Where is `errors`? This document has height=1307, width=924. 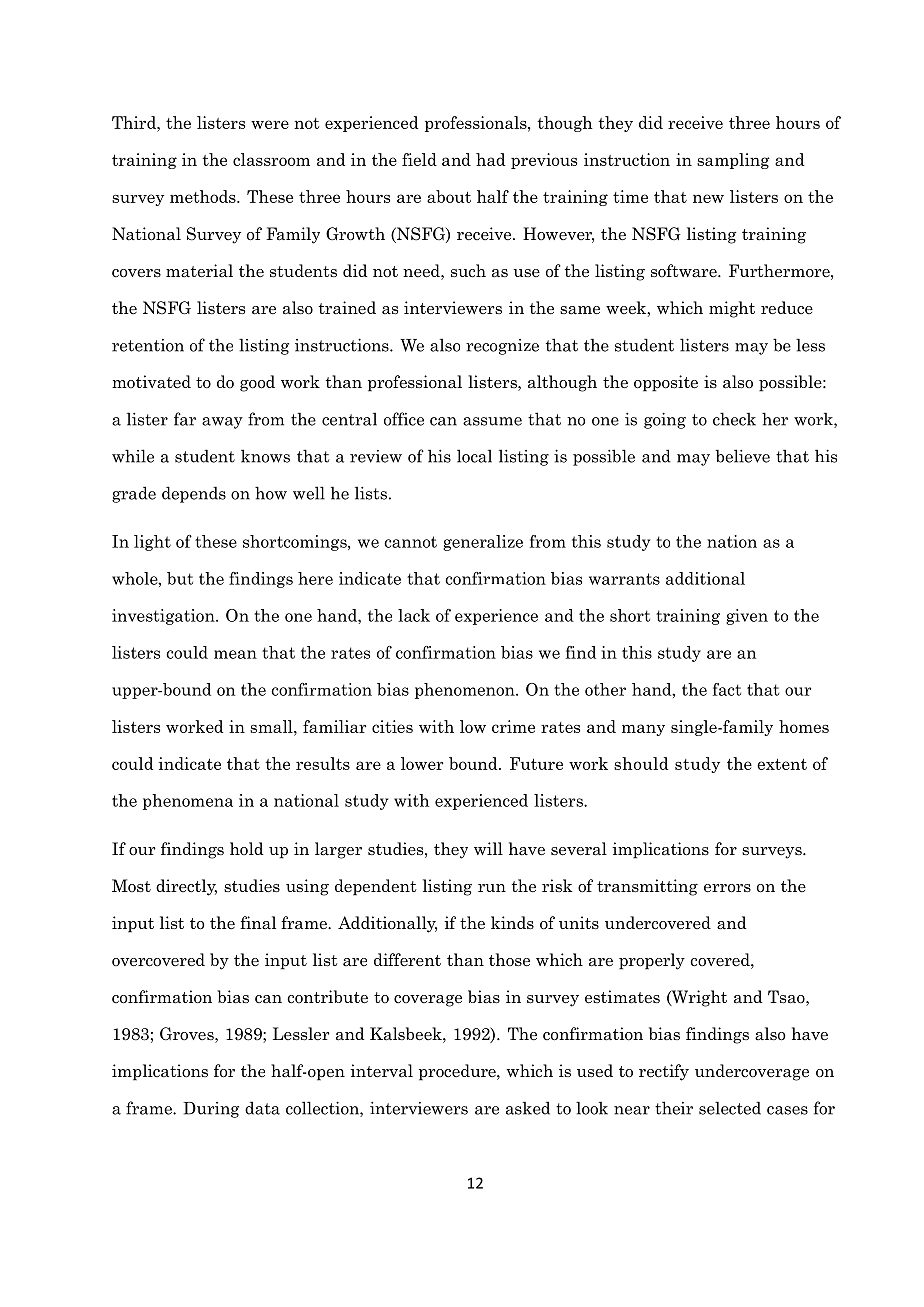 errors is located at coordinates (727, 888).
